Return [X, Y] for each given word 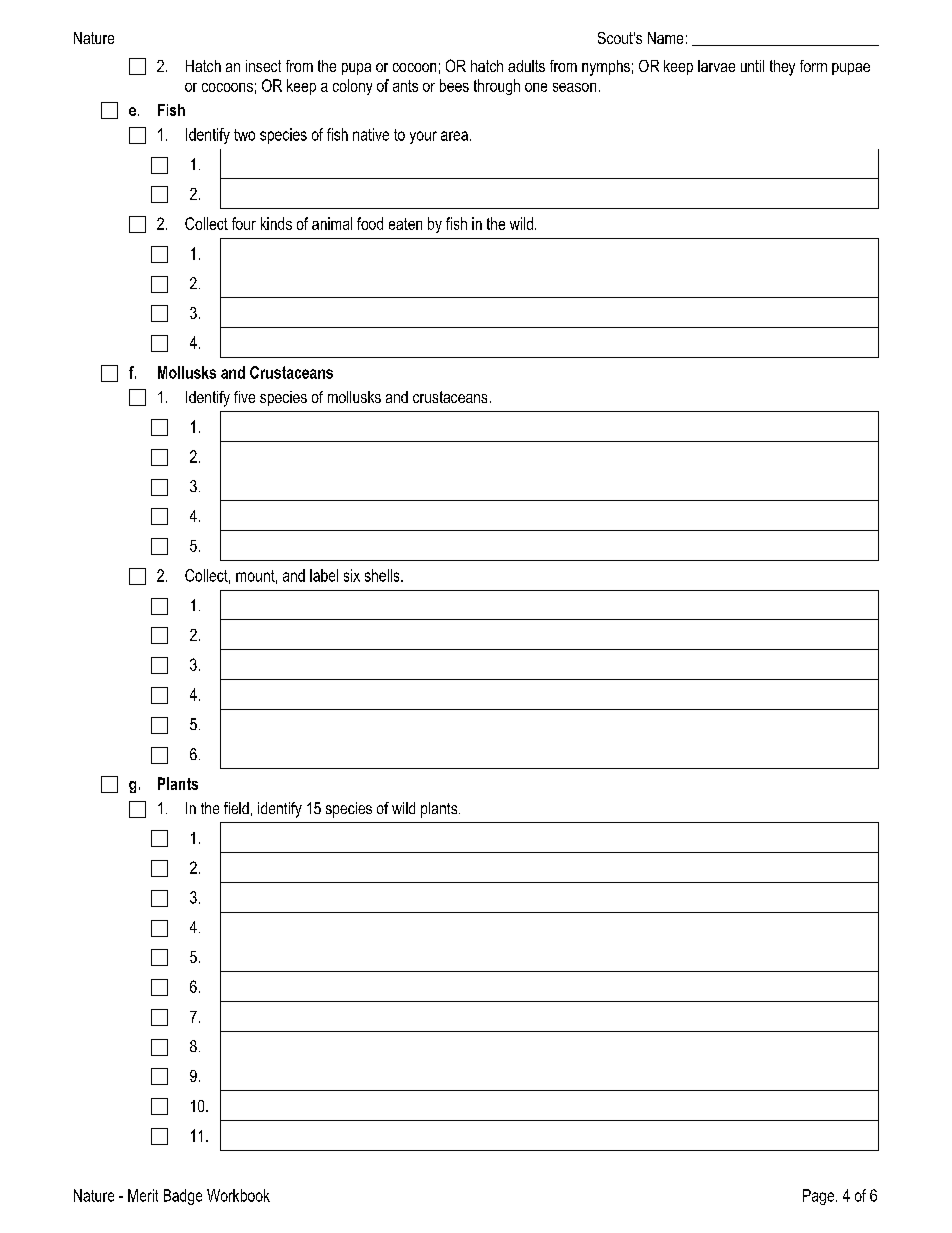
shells [383, 575]
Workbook [238, 1195]
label [324, 575]
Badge [183, 1197]
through [497, 87]
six [352, 575]
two [244, 135]
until [752, 66]
